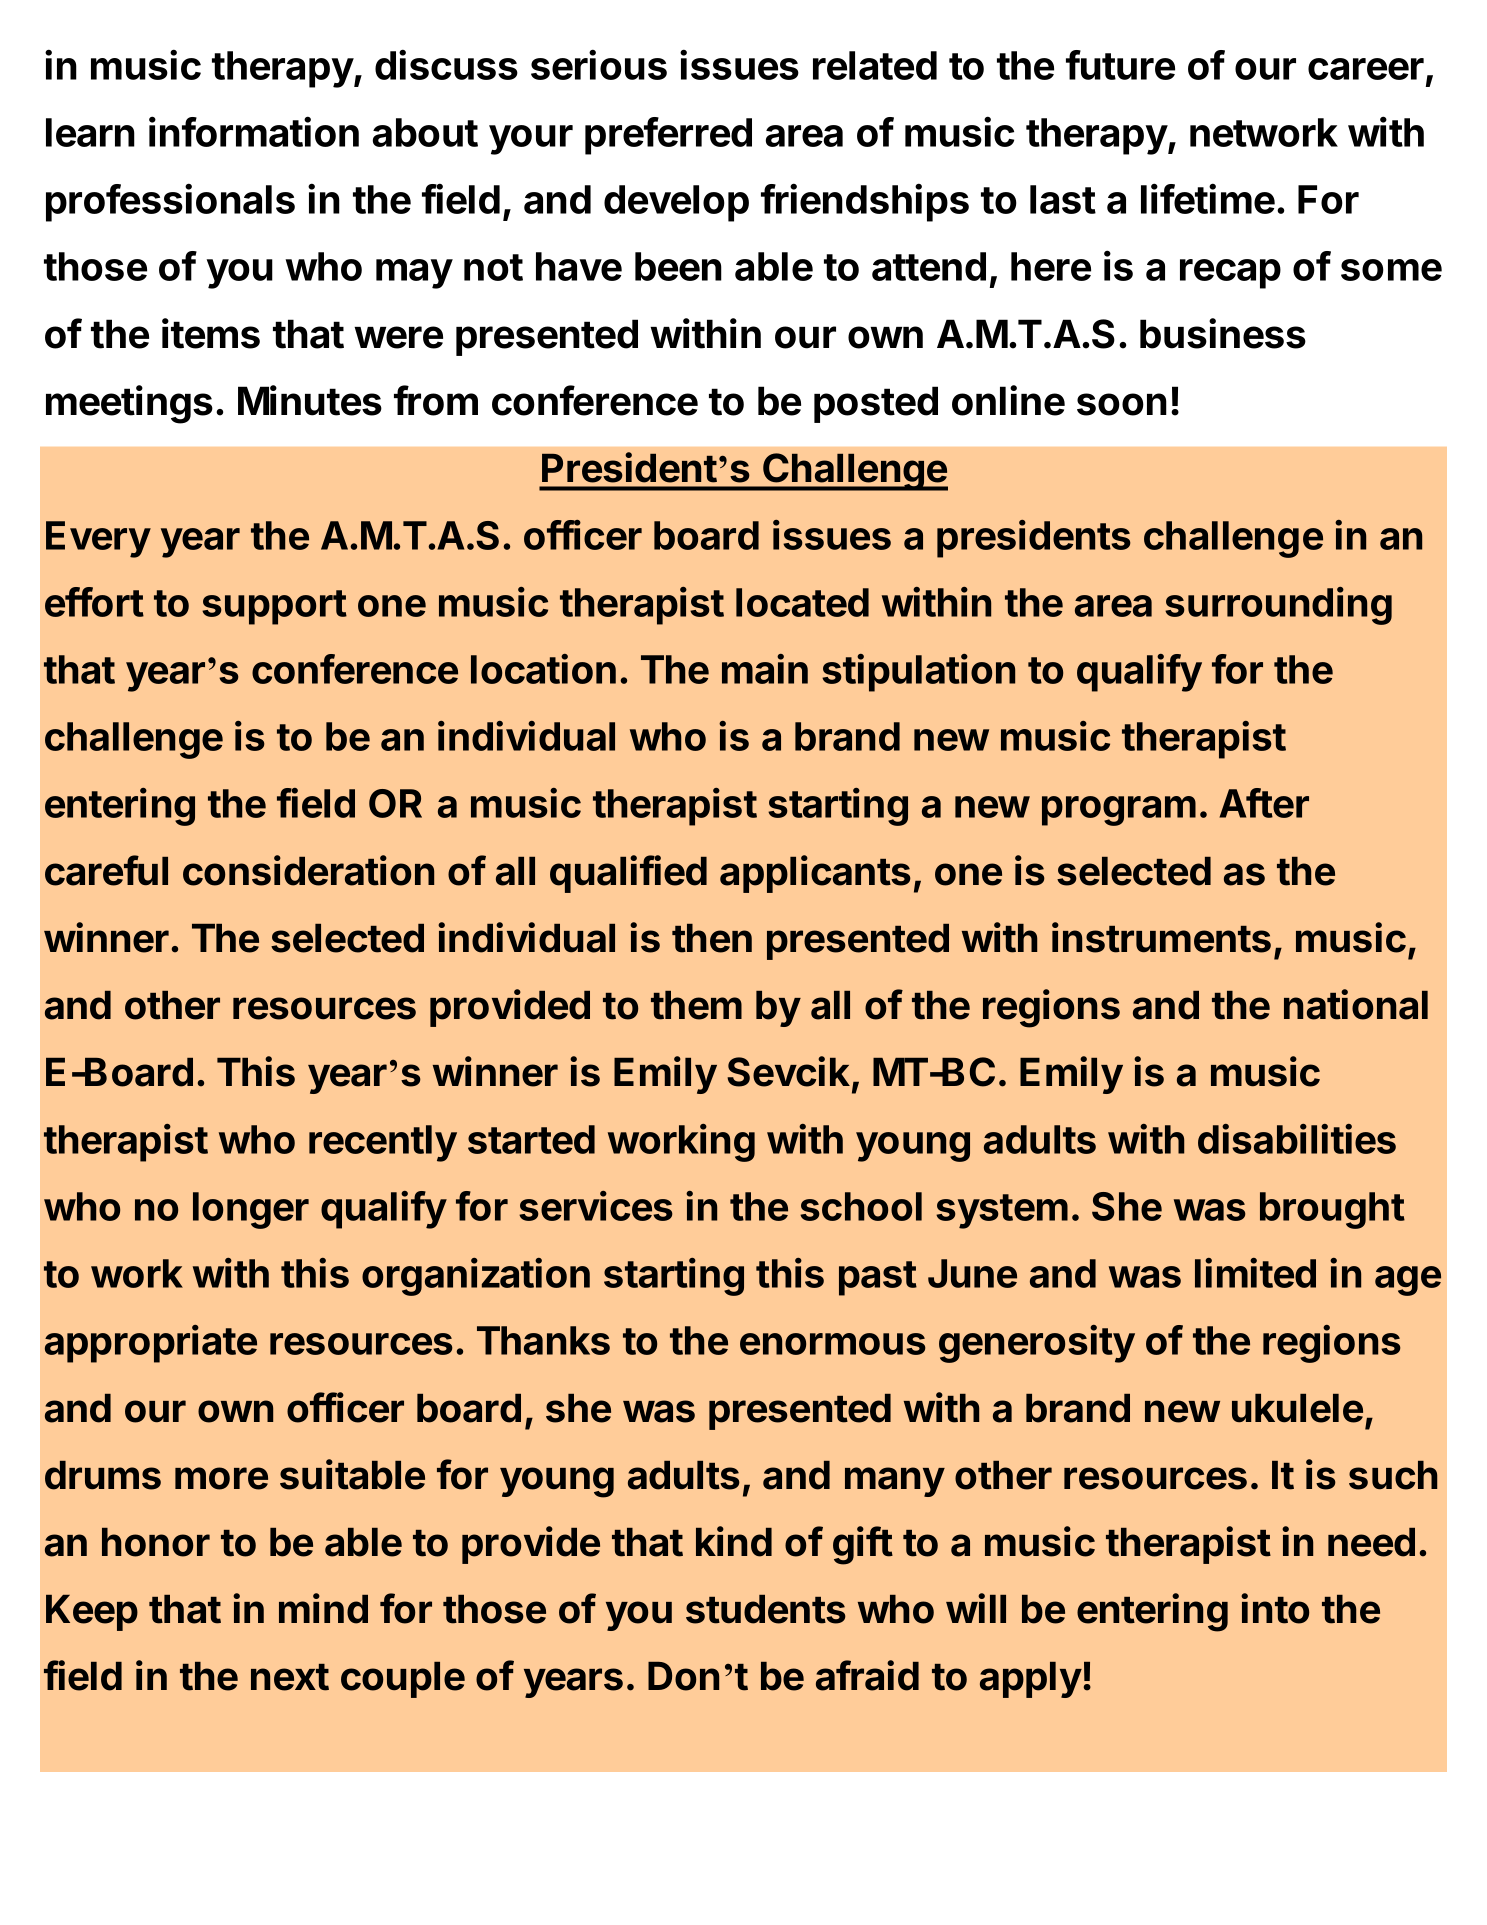  Describe the element at coordinates (876, 404) in the screenshot. I see `posted` at that location.
